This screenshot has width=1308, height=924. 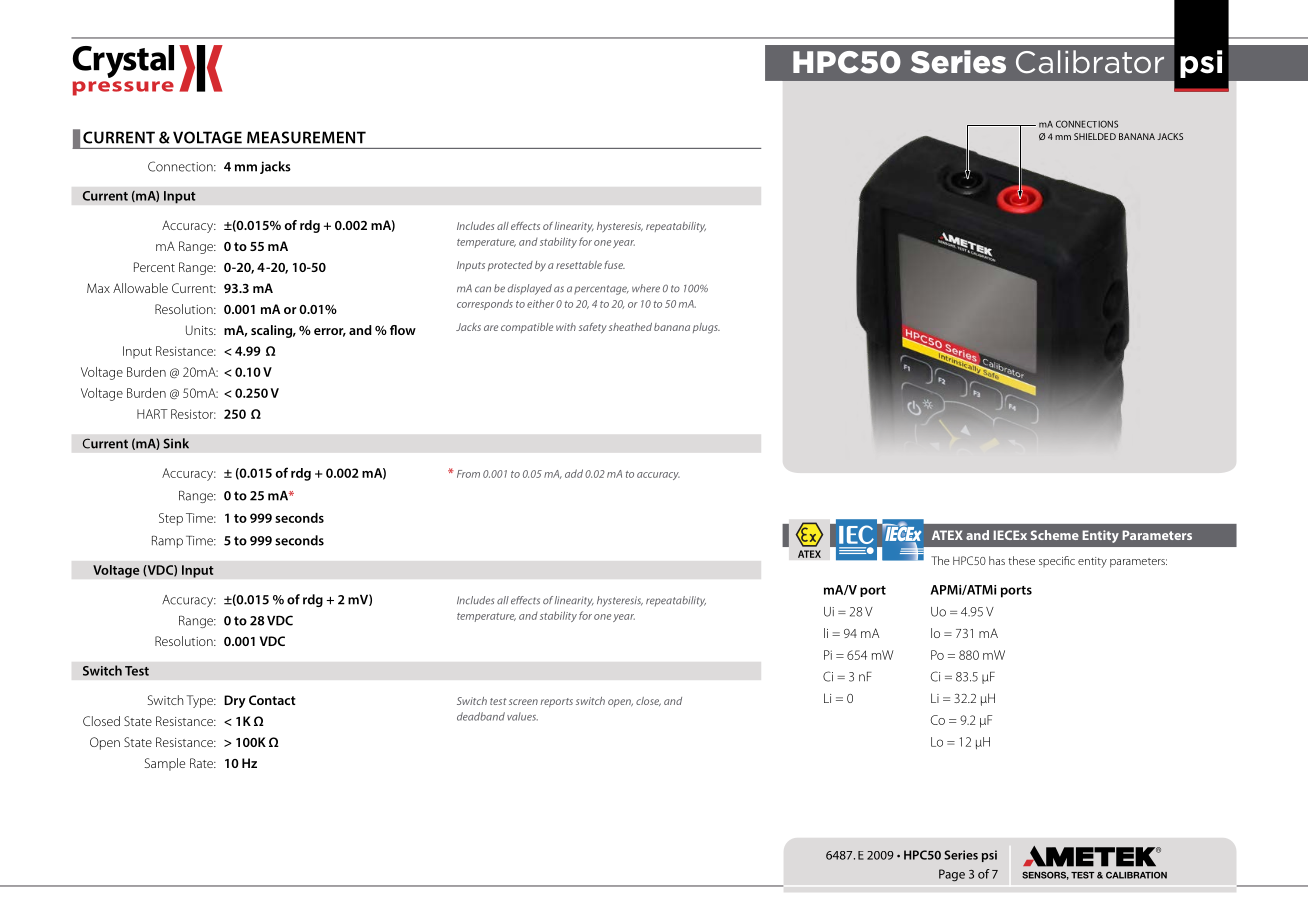 I want to click on plugs, so click(x=706, y=328).
